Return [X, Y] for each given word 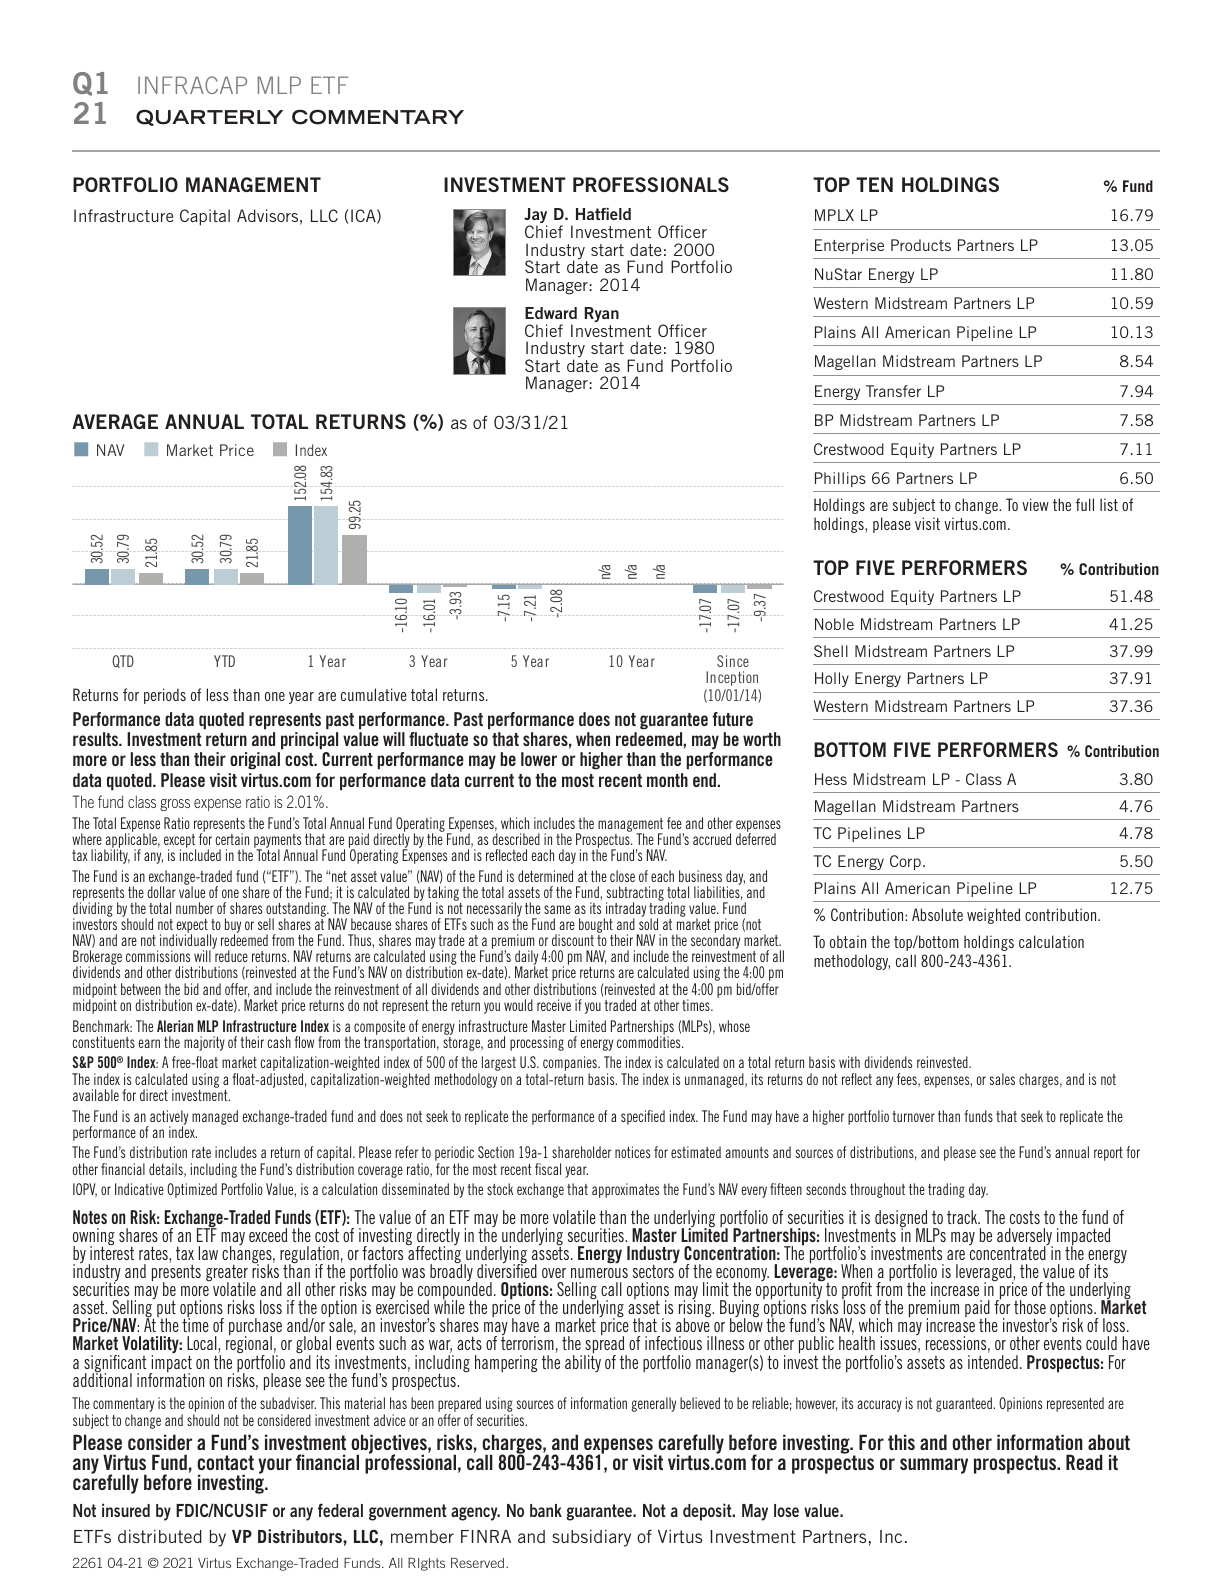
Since [733, 661]
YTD [224, 661]
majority [204, 1043]
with [849, 1062]
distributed [160, 1536]
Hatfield [603, 214]
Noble [834, 624]
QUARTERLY [209, 117]
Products [921, 245]
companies [571, 1065]
